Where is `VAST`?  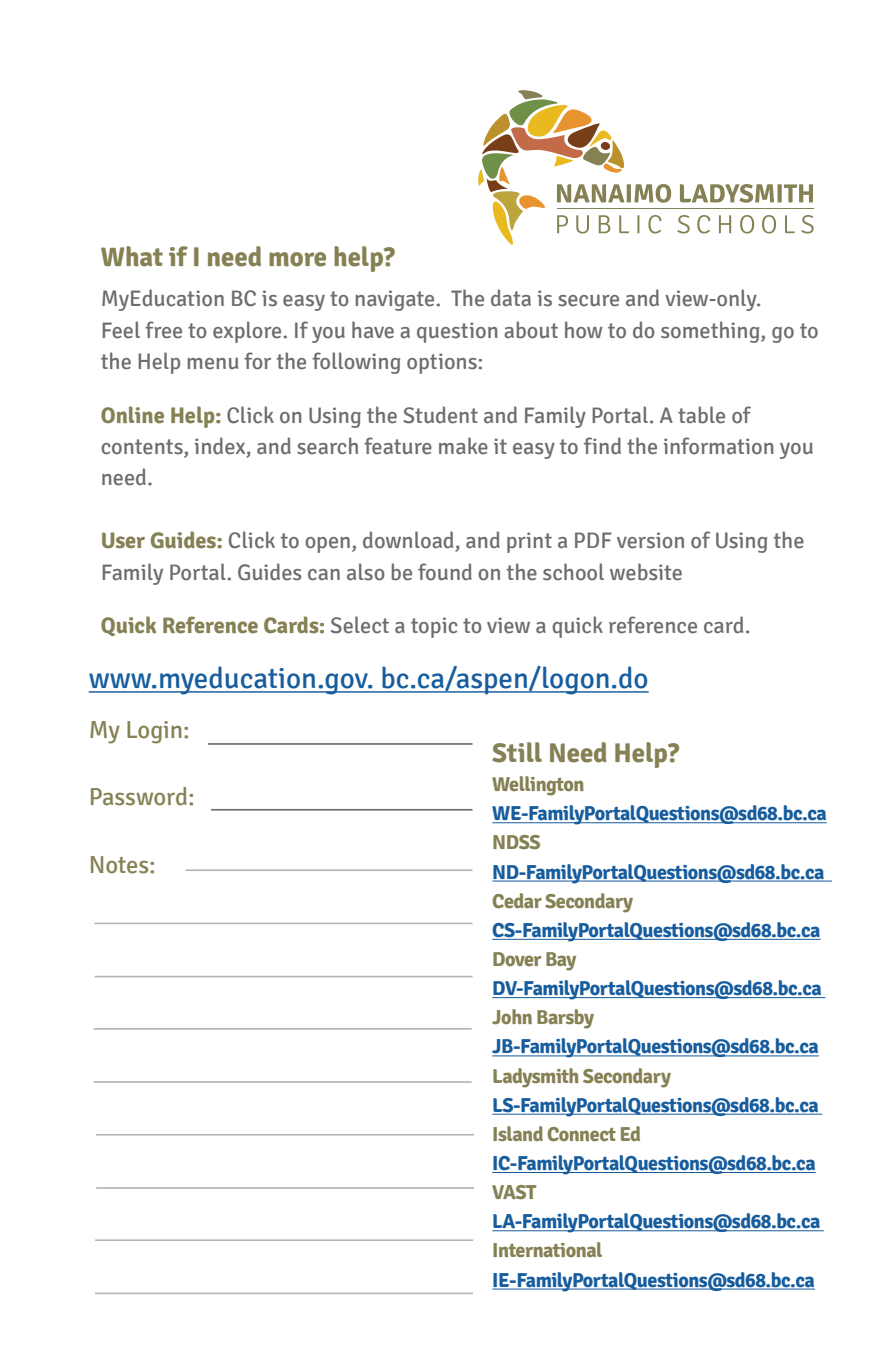
VAST is located at coordinates (514, 1192).
